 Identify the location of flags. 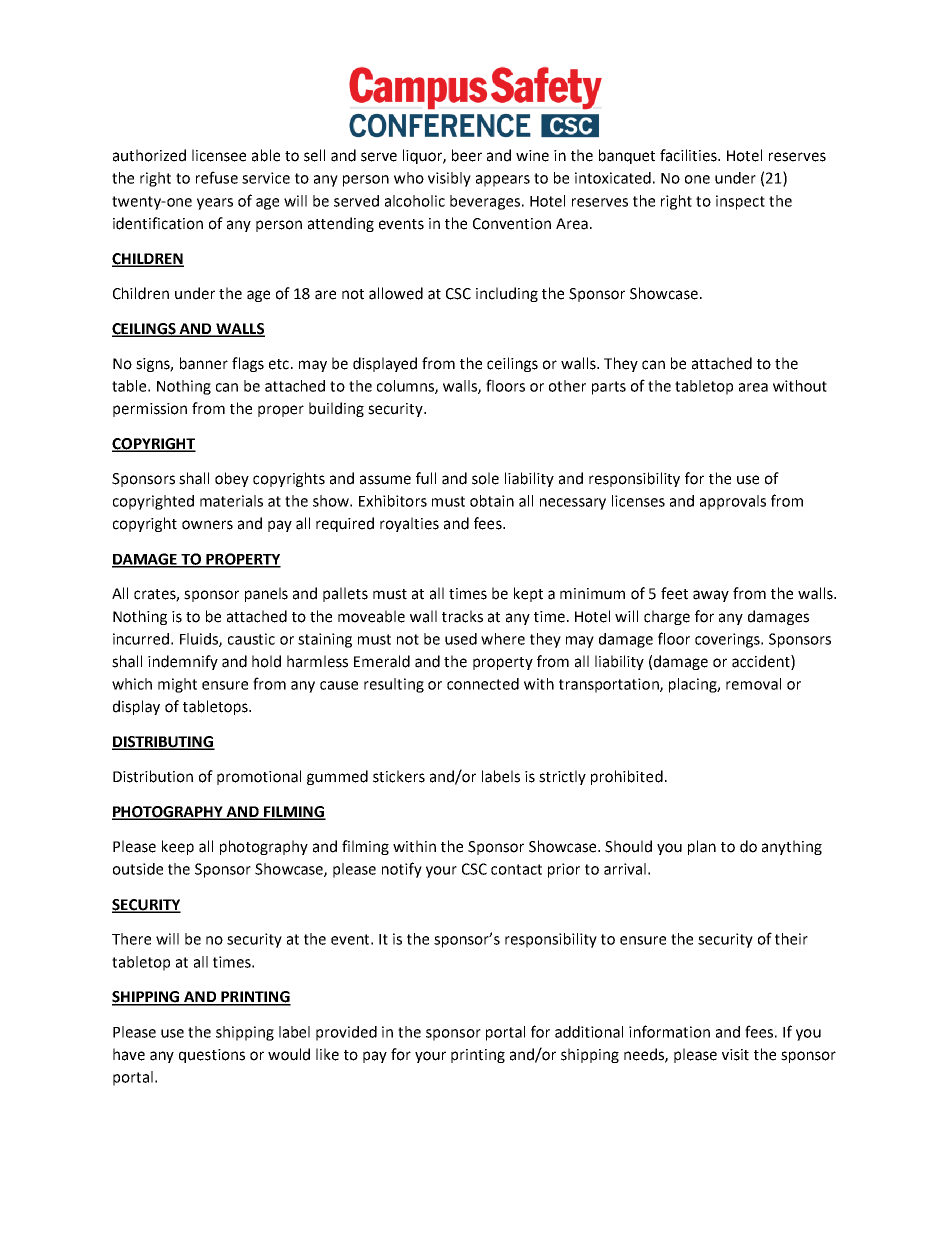
(248, 364).
